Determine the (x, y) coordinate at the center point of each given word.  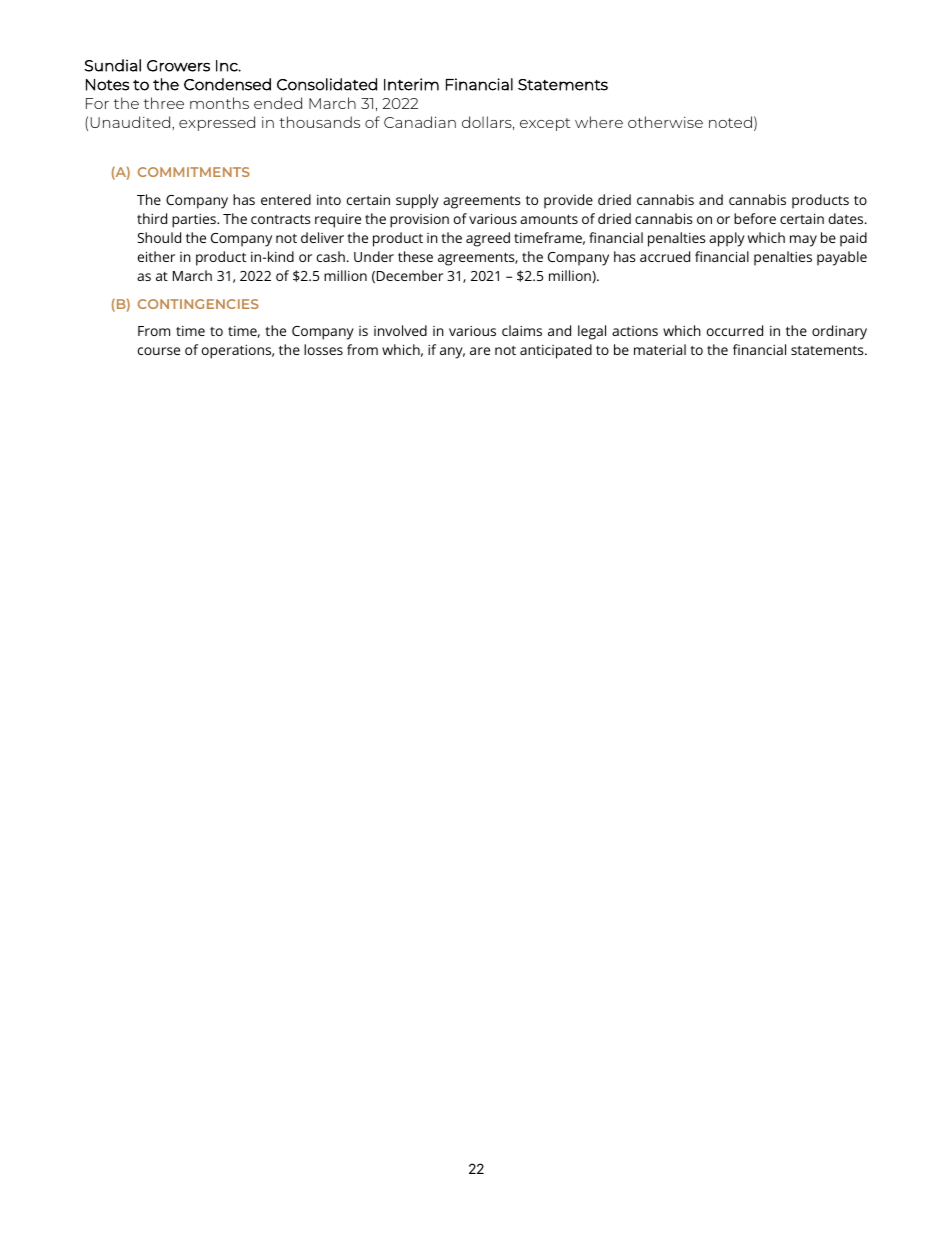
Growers (178, 66)
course (159, 351)
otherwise (665, 122)
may (803, 241)
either (156, 256)
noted (730, 122)
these (415, 256)
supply (417, 201)
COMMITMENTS (194, 172)
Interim (411, 84)
